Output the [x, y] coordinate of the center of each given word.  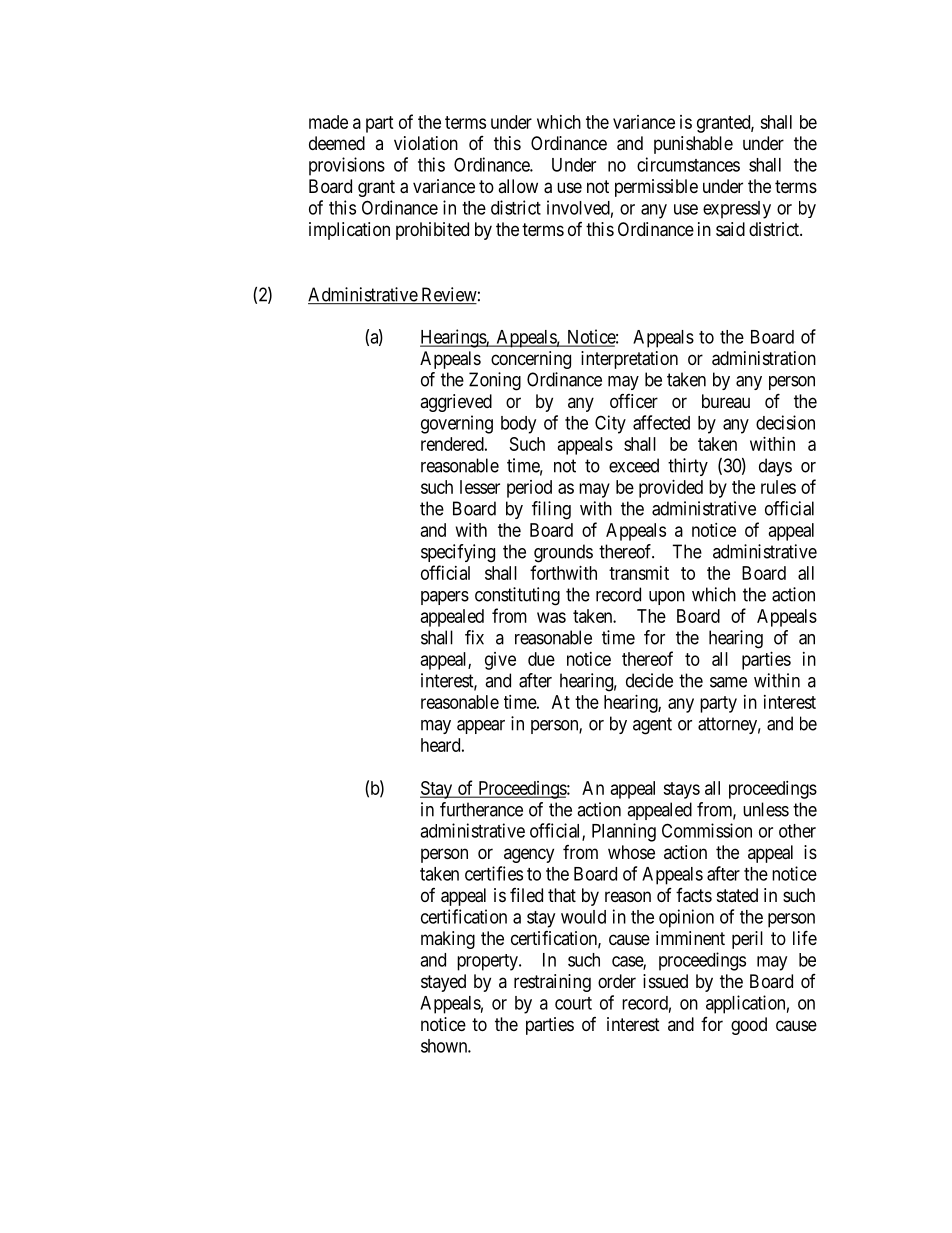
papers [445, 598]
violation [426, 143]
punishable [693, 145]
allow [518, 186]
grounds [563, 553]
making [448, 940]
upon [667, 598]
